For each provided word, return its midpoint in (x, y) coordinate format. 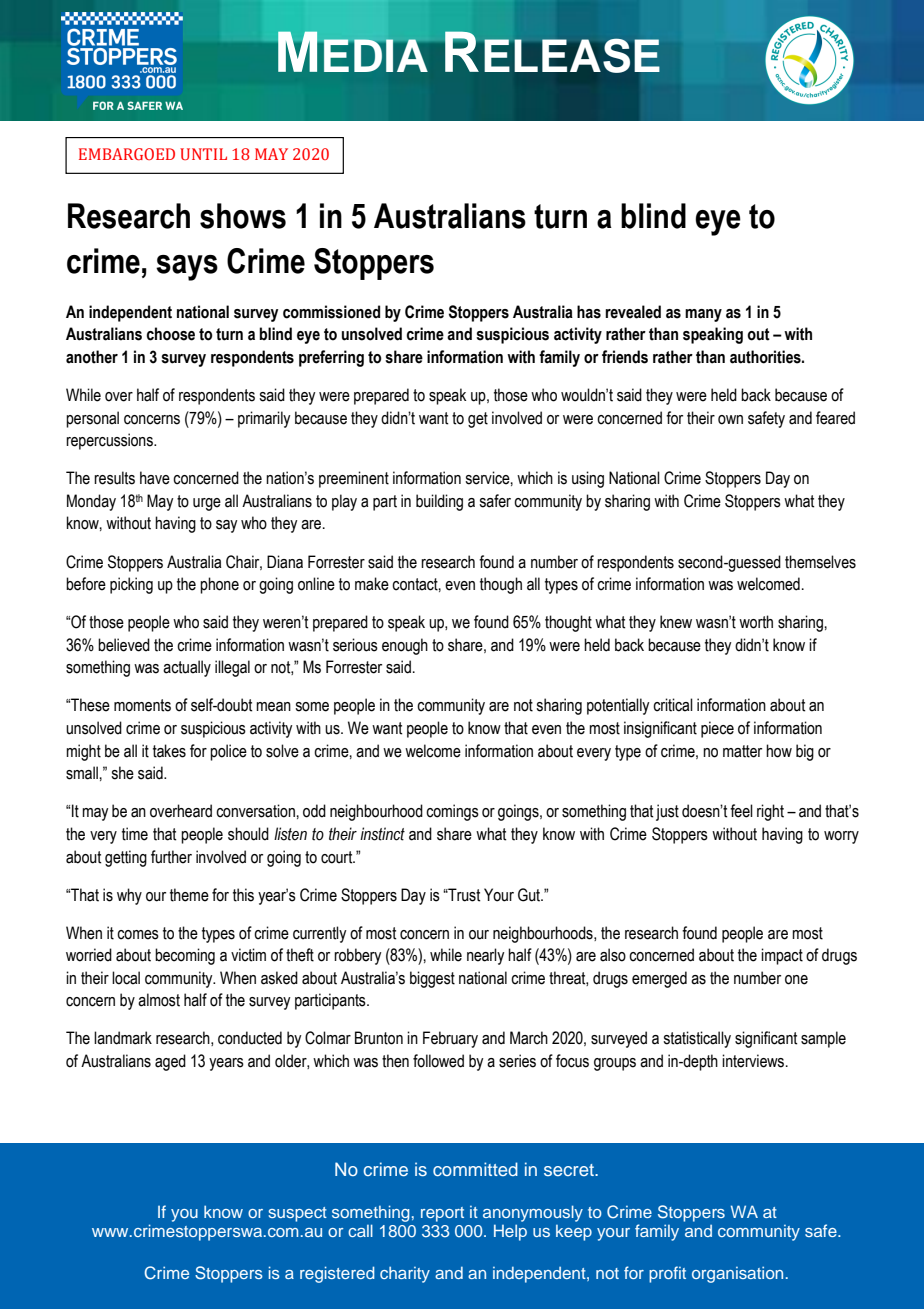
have (155, 478)
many (703, 315)
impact (782, 956)
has (589, 312)
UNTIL (203, 154)
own (730, 420)
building (439, 502)
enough (405, 646)
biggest (432, 979)
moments (142, 705)
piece (717, 729)
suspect (297, 1214)
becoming (185, 956)
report (442, 1214)
